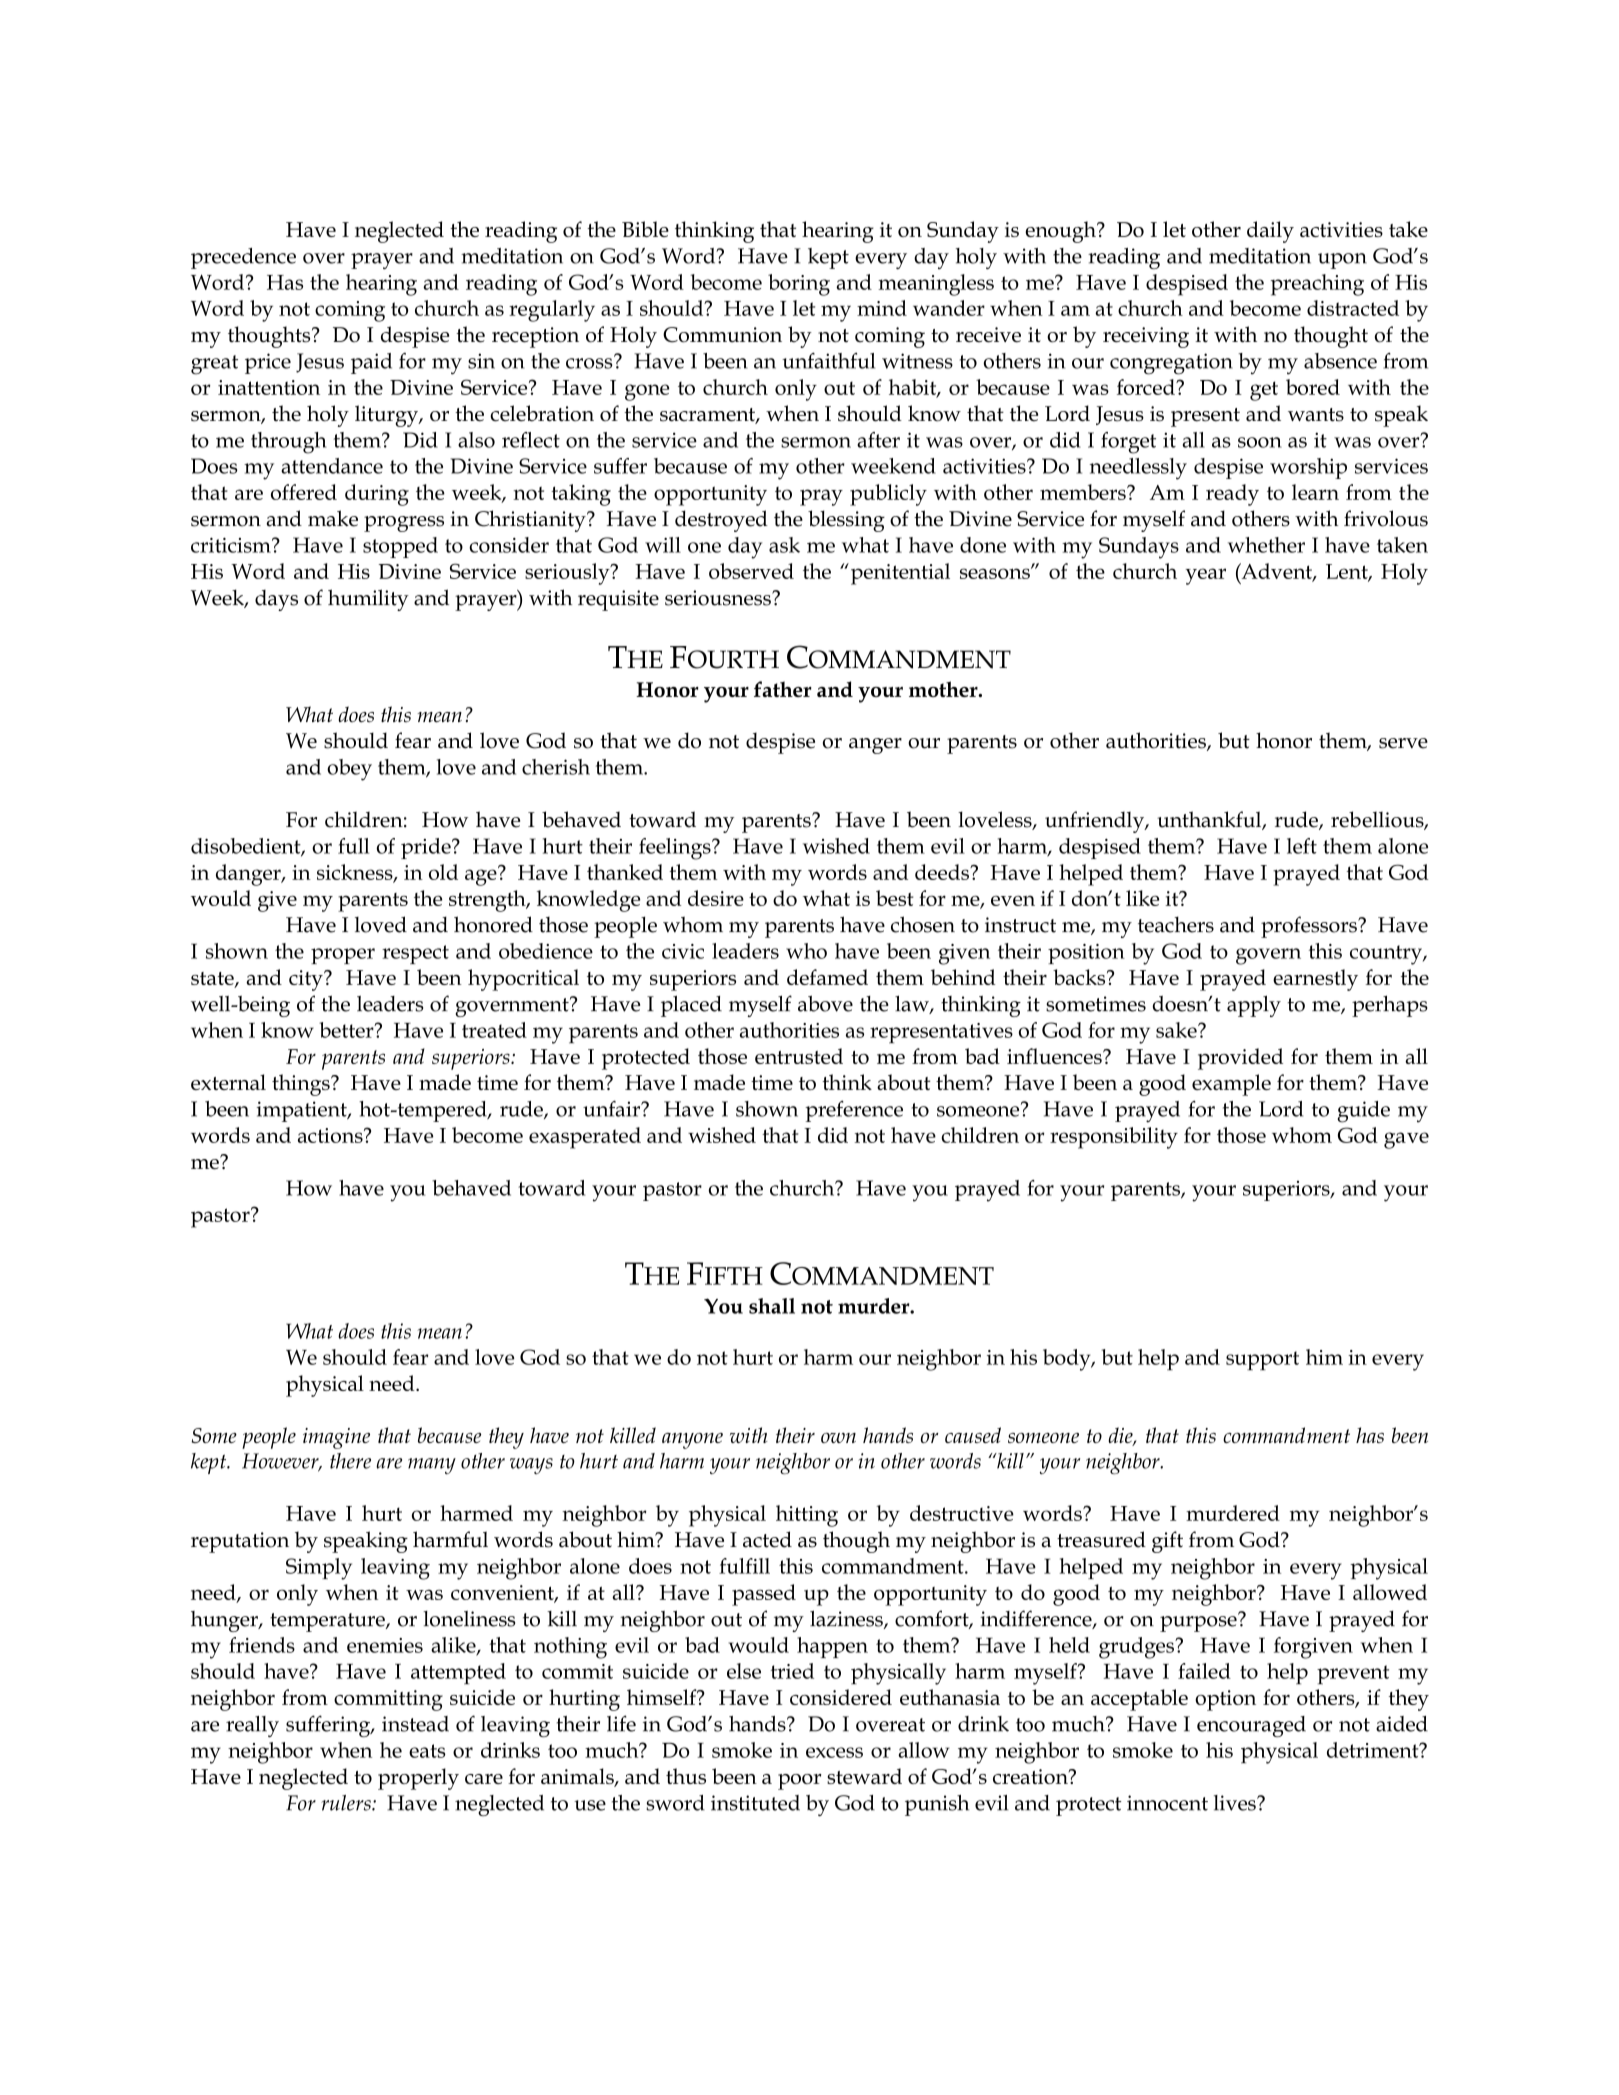  Describe the element at coordinates (834, 1752) in the screenshot. I see `excess` at that location.
